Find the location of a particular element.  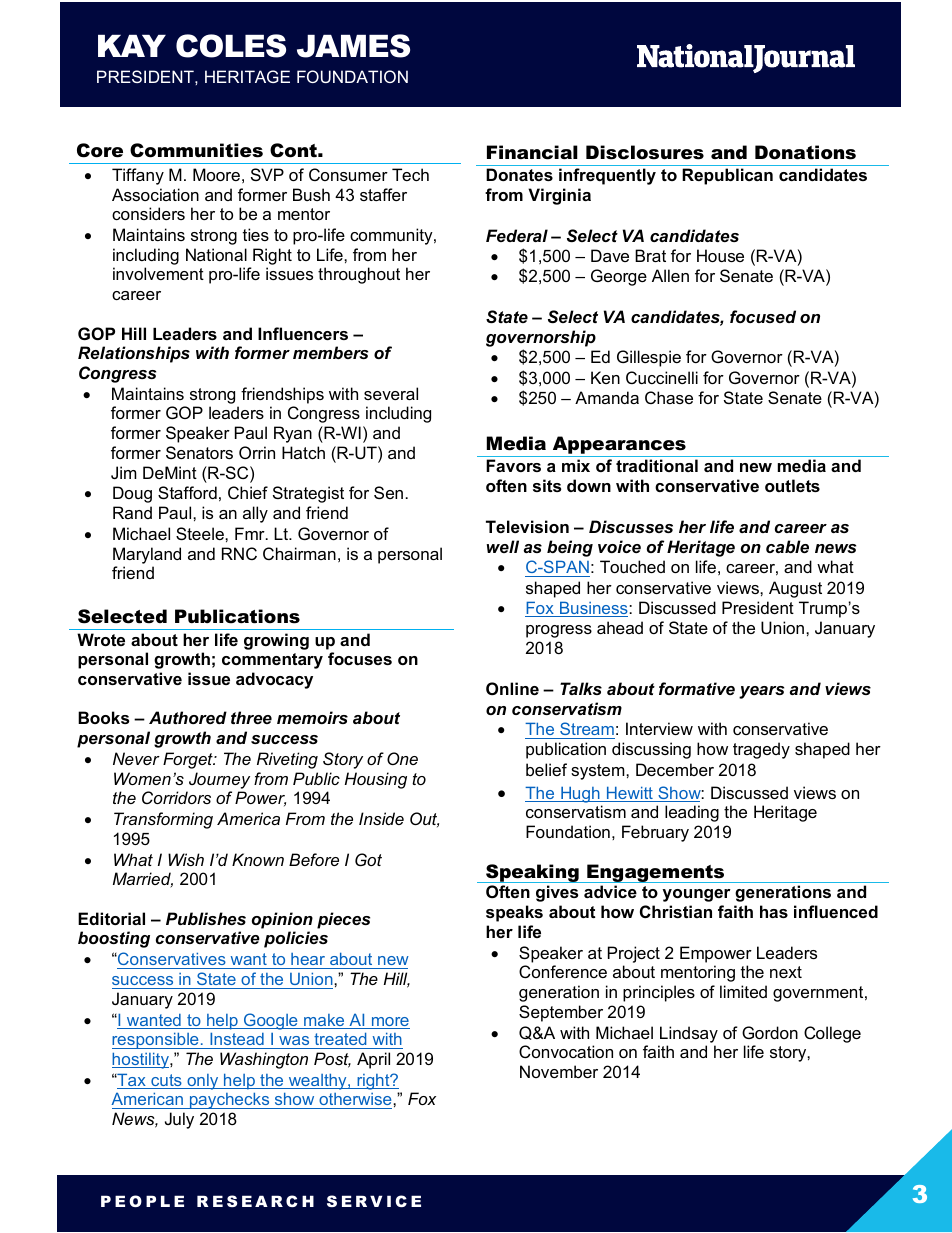

Financial is located at coordinates (532, 152).
